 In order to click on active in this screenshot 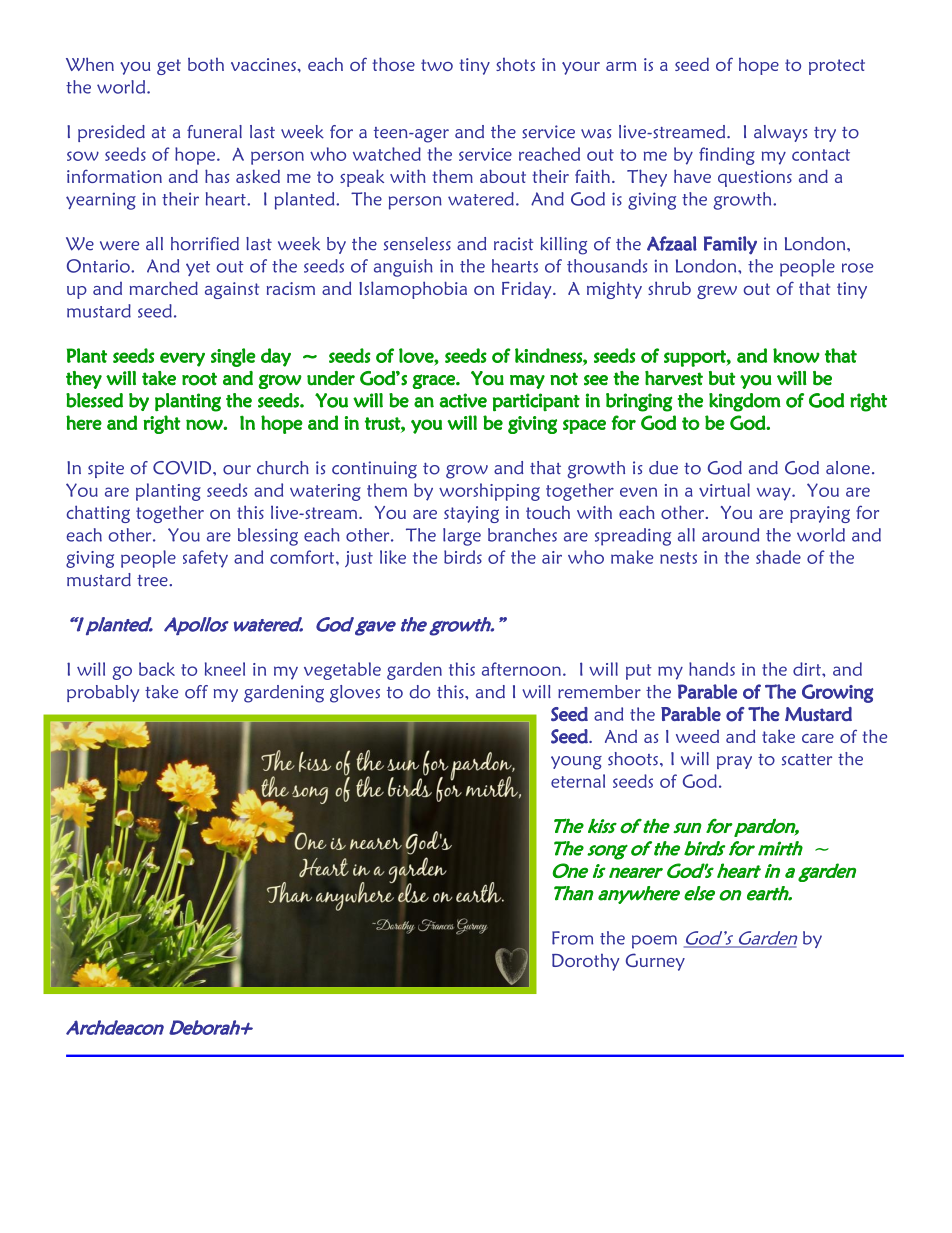, I will do `click(463, 400)`.
